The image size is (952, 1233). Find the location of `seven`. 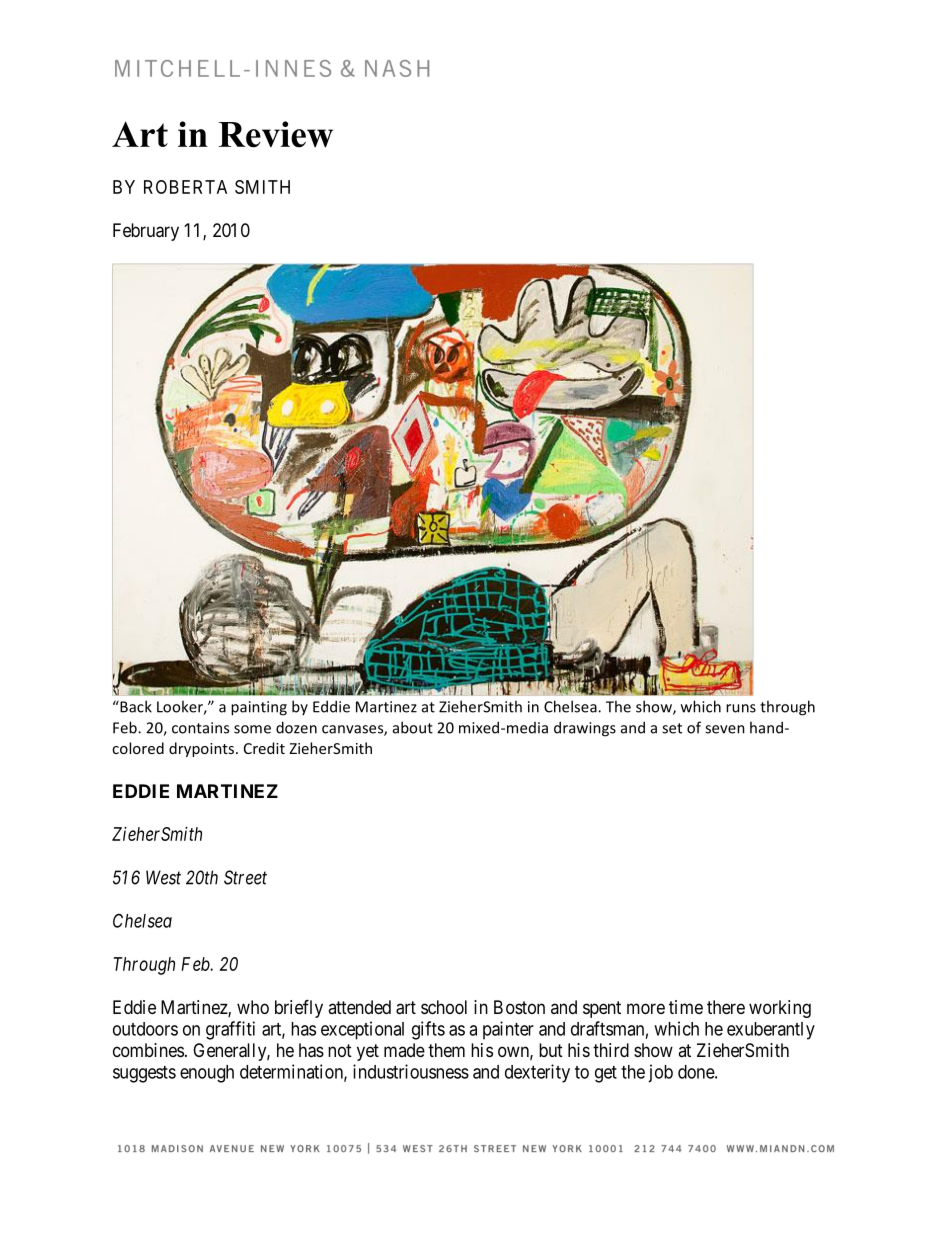

seven is located at coordinates (725, 729).
